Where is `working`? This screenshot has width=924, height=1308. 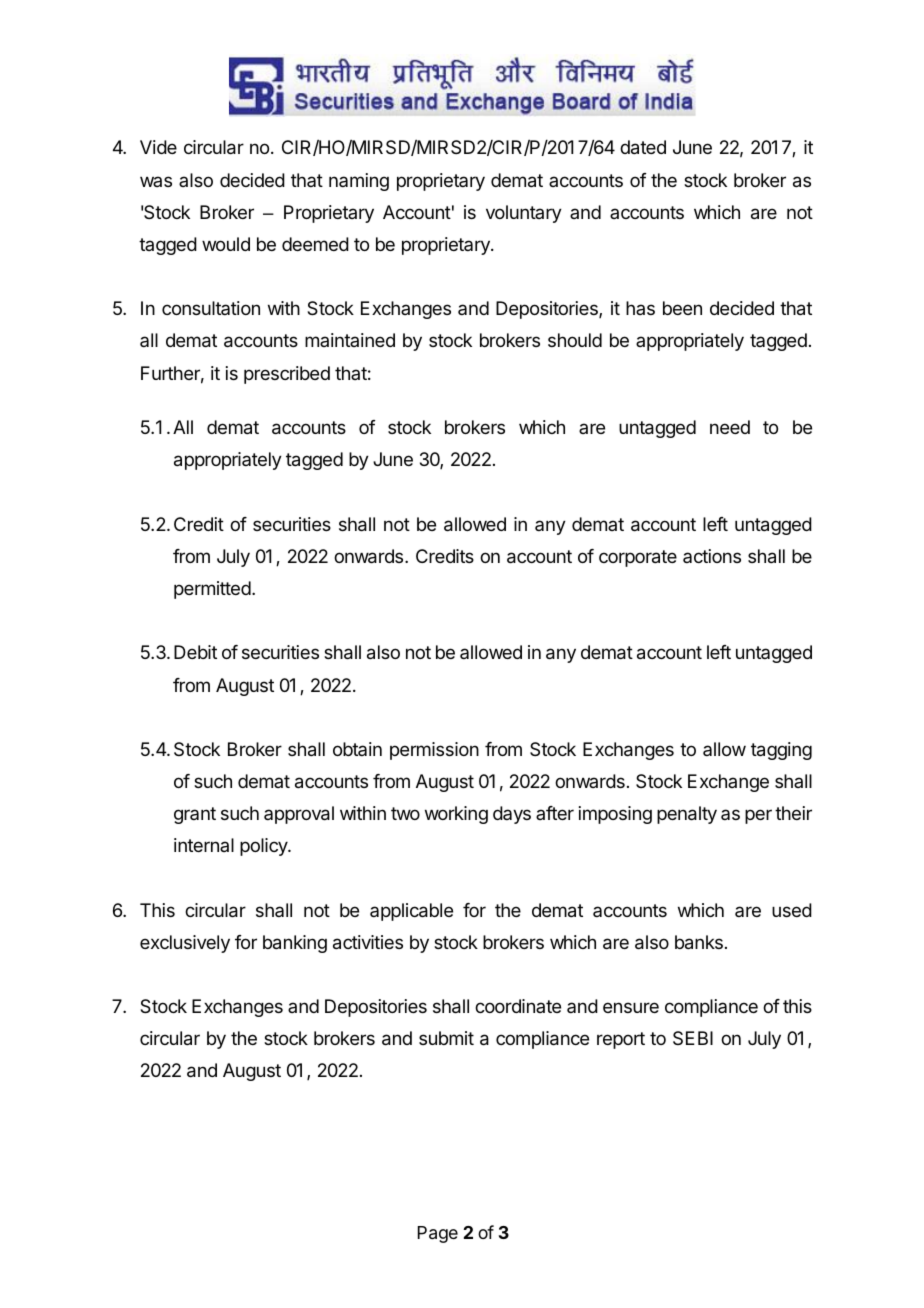 working is located at coordinates (456, 815).
